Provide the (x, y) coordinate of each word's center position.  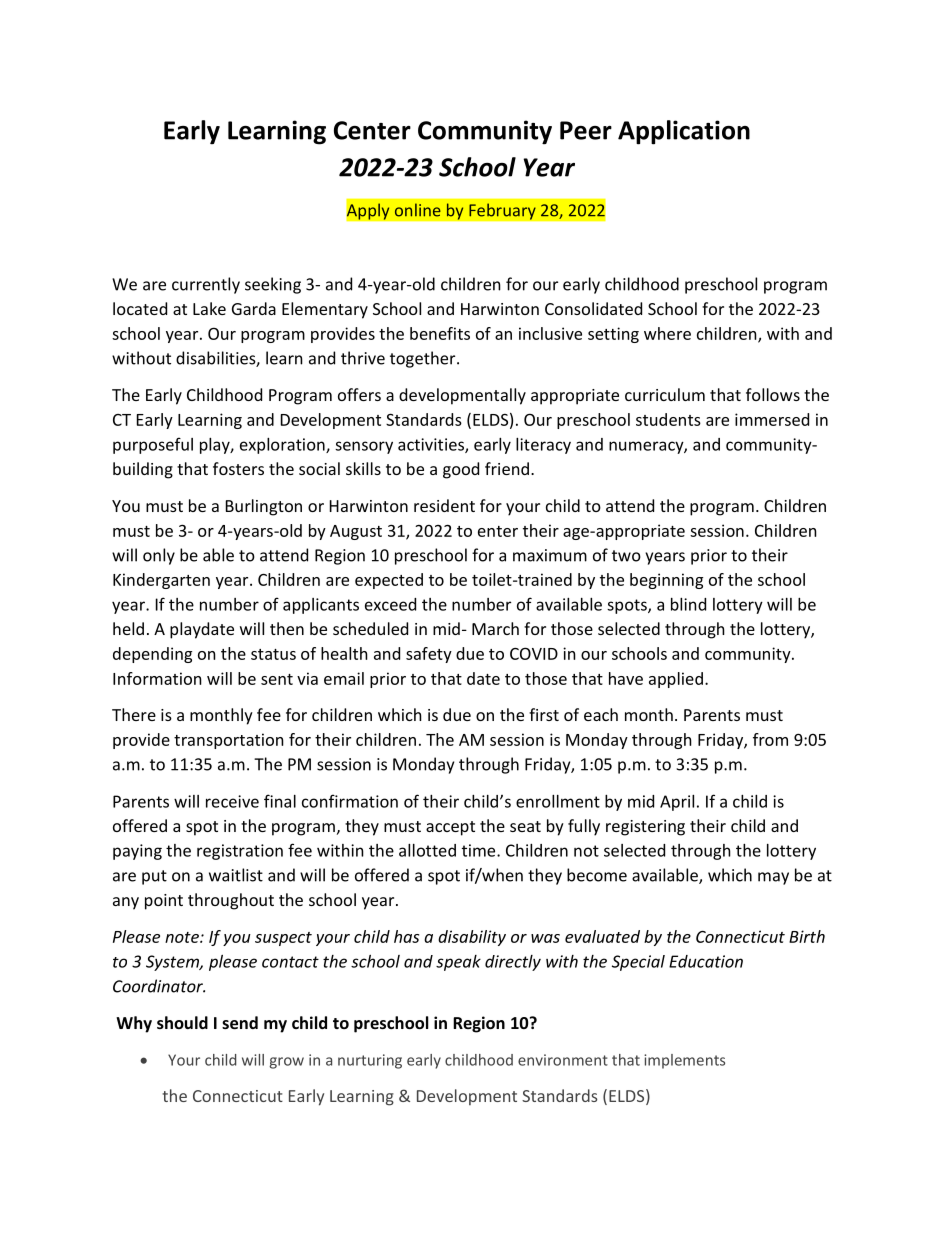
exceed (390, 604)
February (502, 211)
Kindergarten (161, 581)
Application (684, 132)
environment (563, 1060)
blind (688, 604)
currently (206, 285)
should (182, 1022)
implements (684, 1061)
